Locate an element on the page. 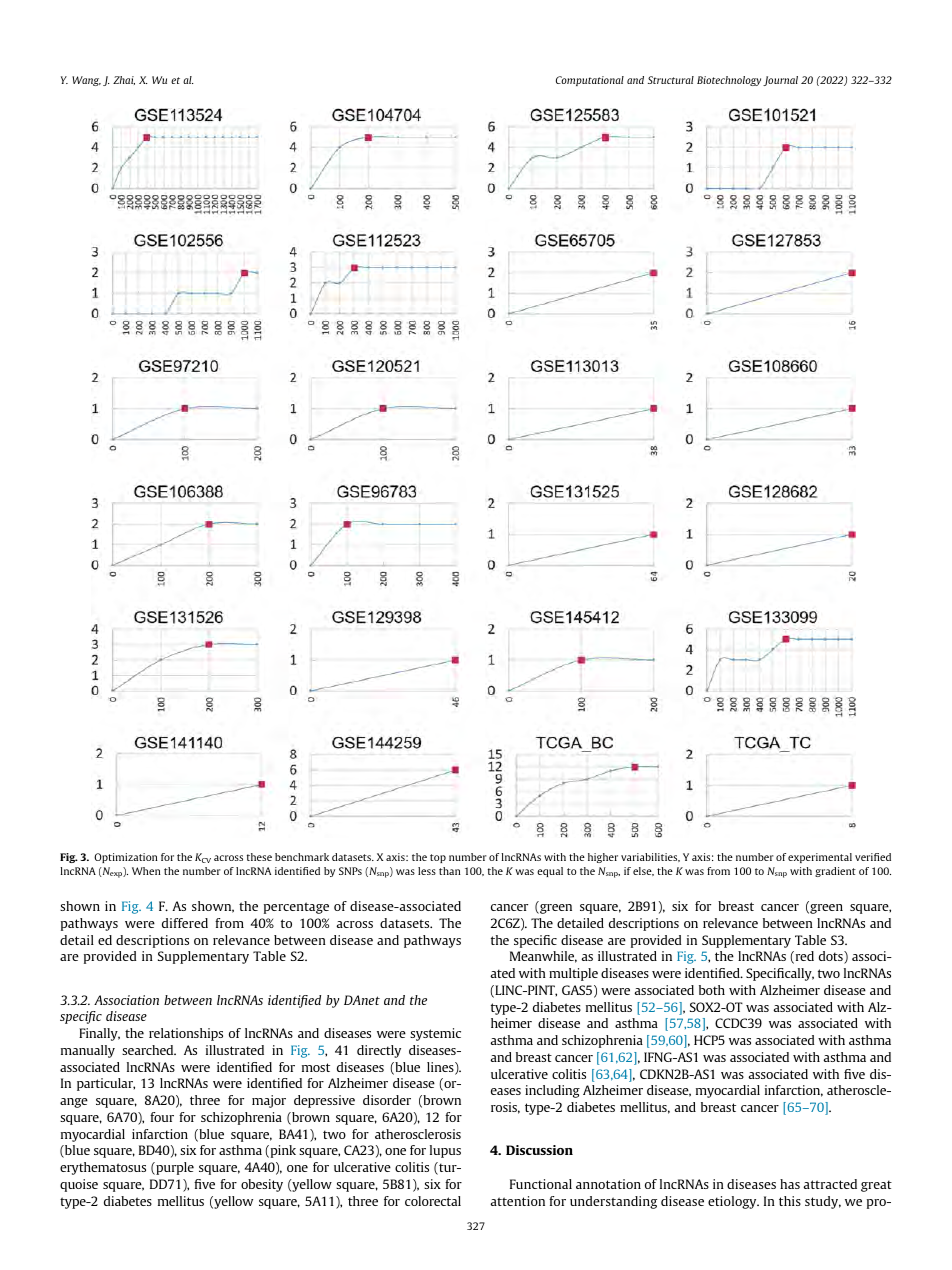  experimental is located at coordinates (820, 858).
